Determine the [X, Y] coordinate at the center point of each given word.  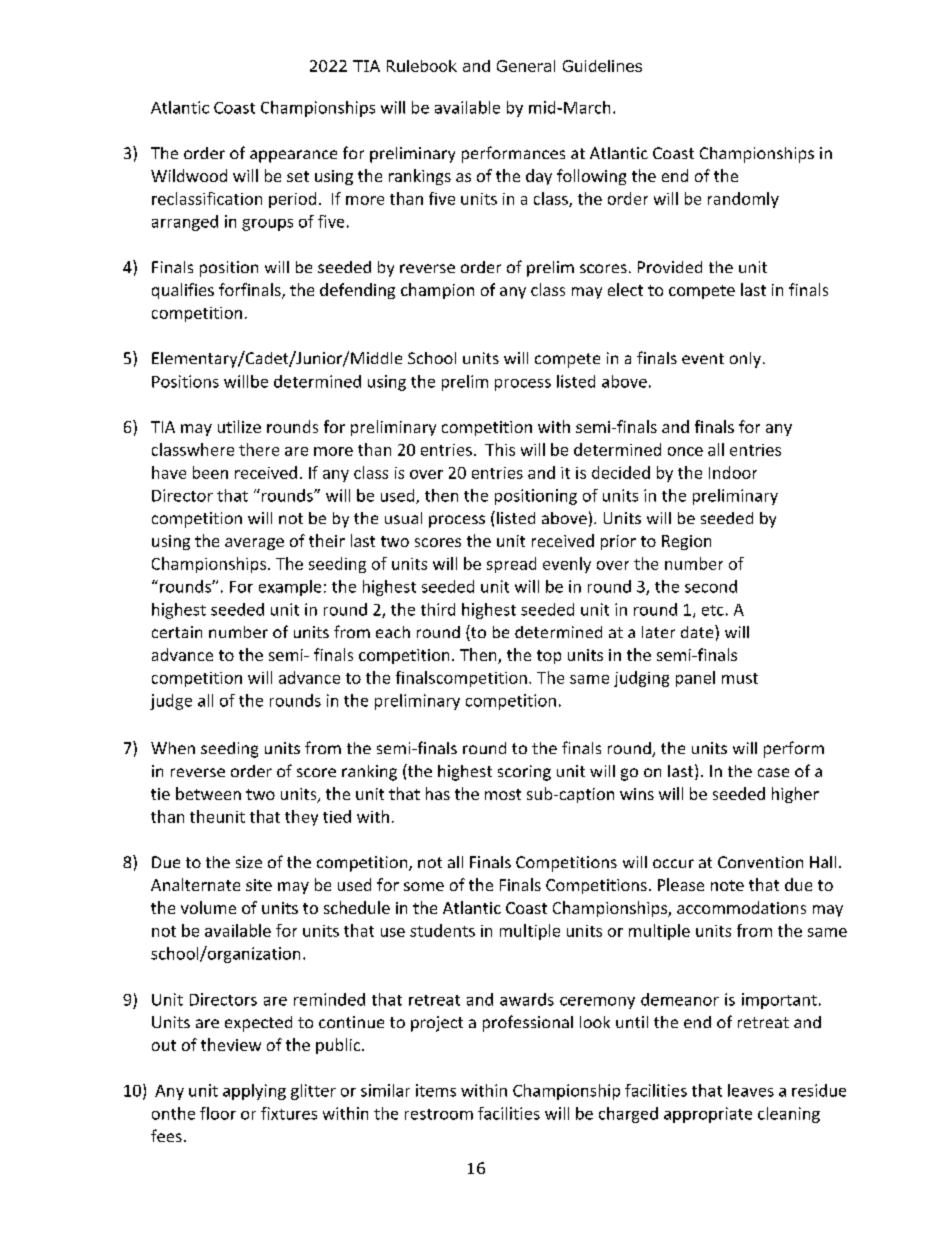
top [549, 657]
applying [254, 1092]
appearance [293, 156]
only [745, 360]
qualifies [183, 291]
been [210, 472]
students [442, 930]
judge [171, 702]
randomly [743, 200]
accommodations [741, 907]
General [526, 66]
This [500, 449]
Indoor [733, 472]
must [740, 678]
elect [625, 289]
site [259, 885]
